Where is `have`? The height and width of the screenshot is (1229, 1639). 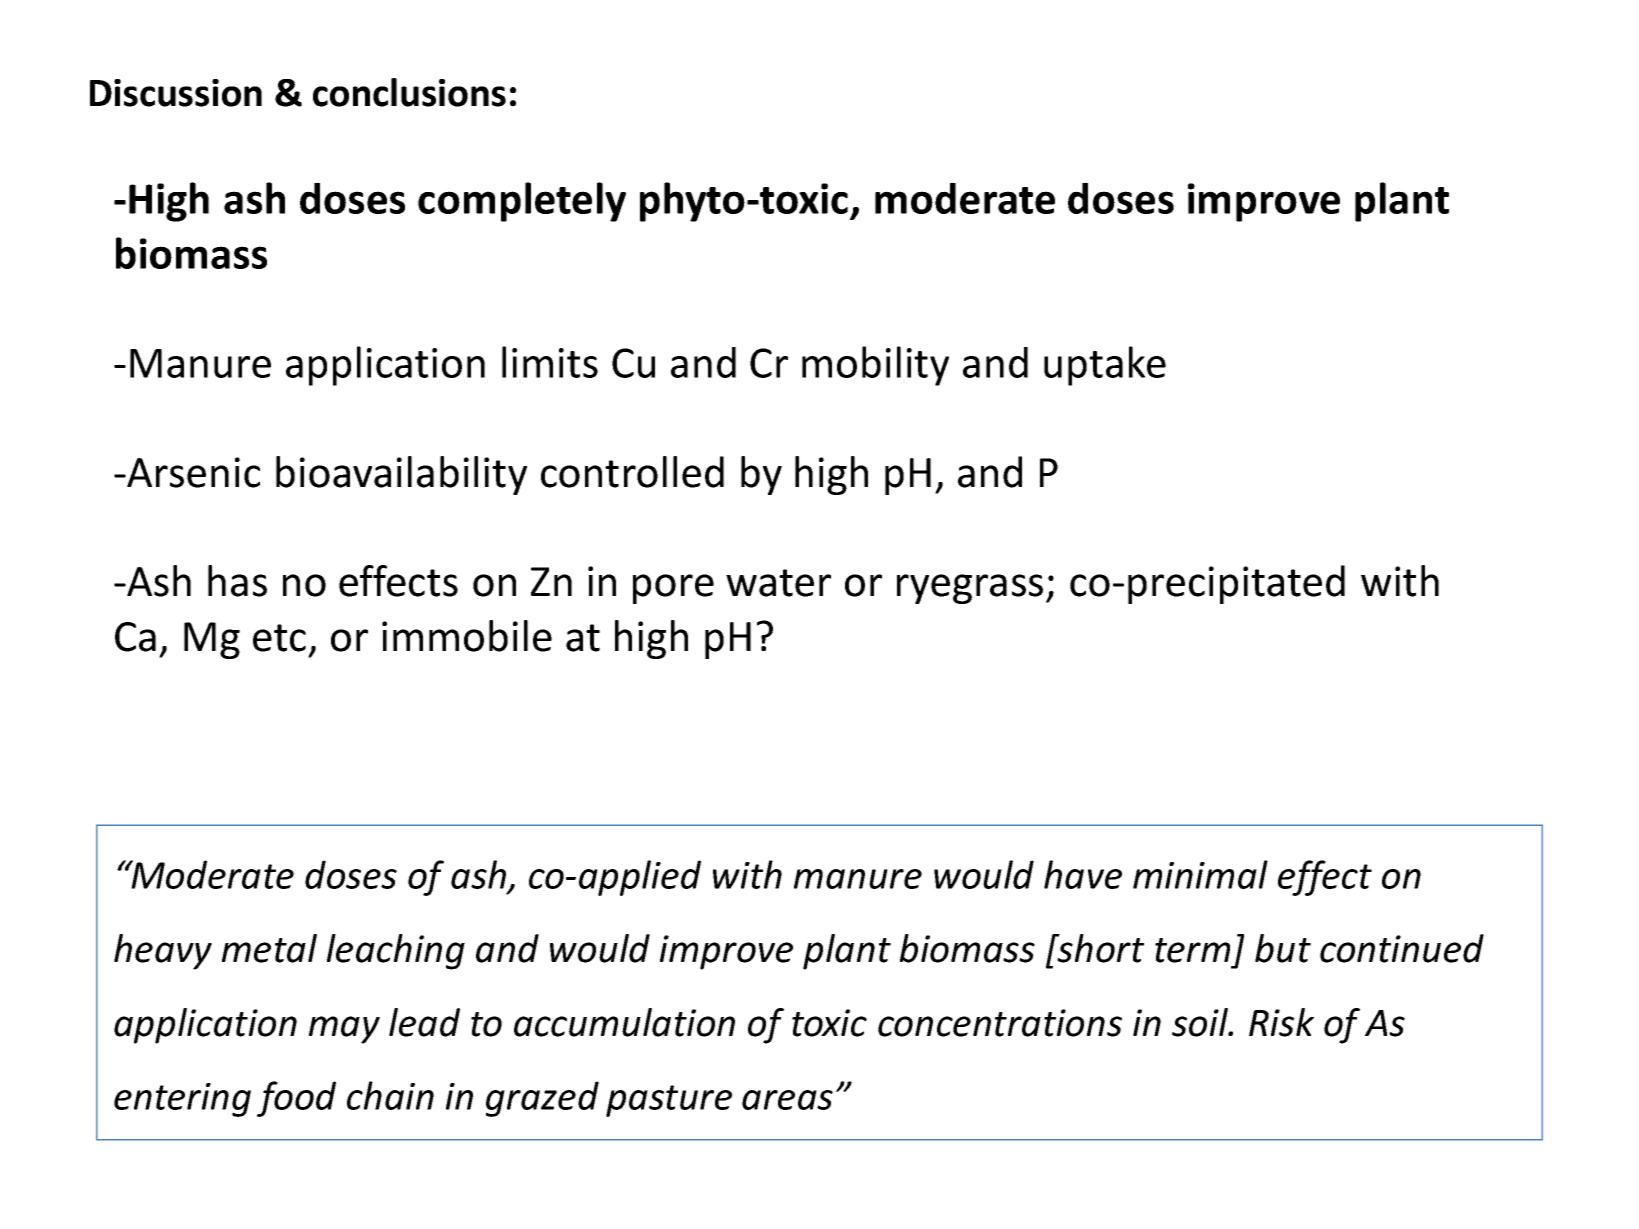 have is located at coordinates (1083, 874).
